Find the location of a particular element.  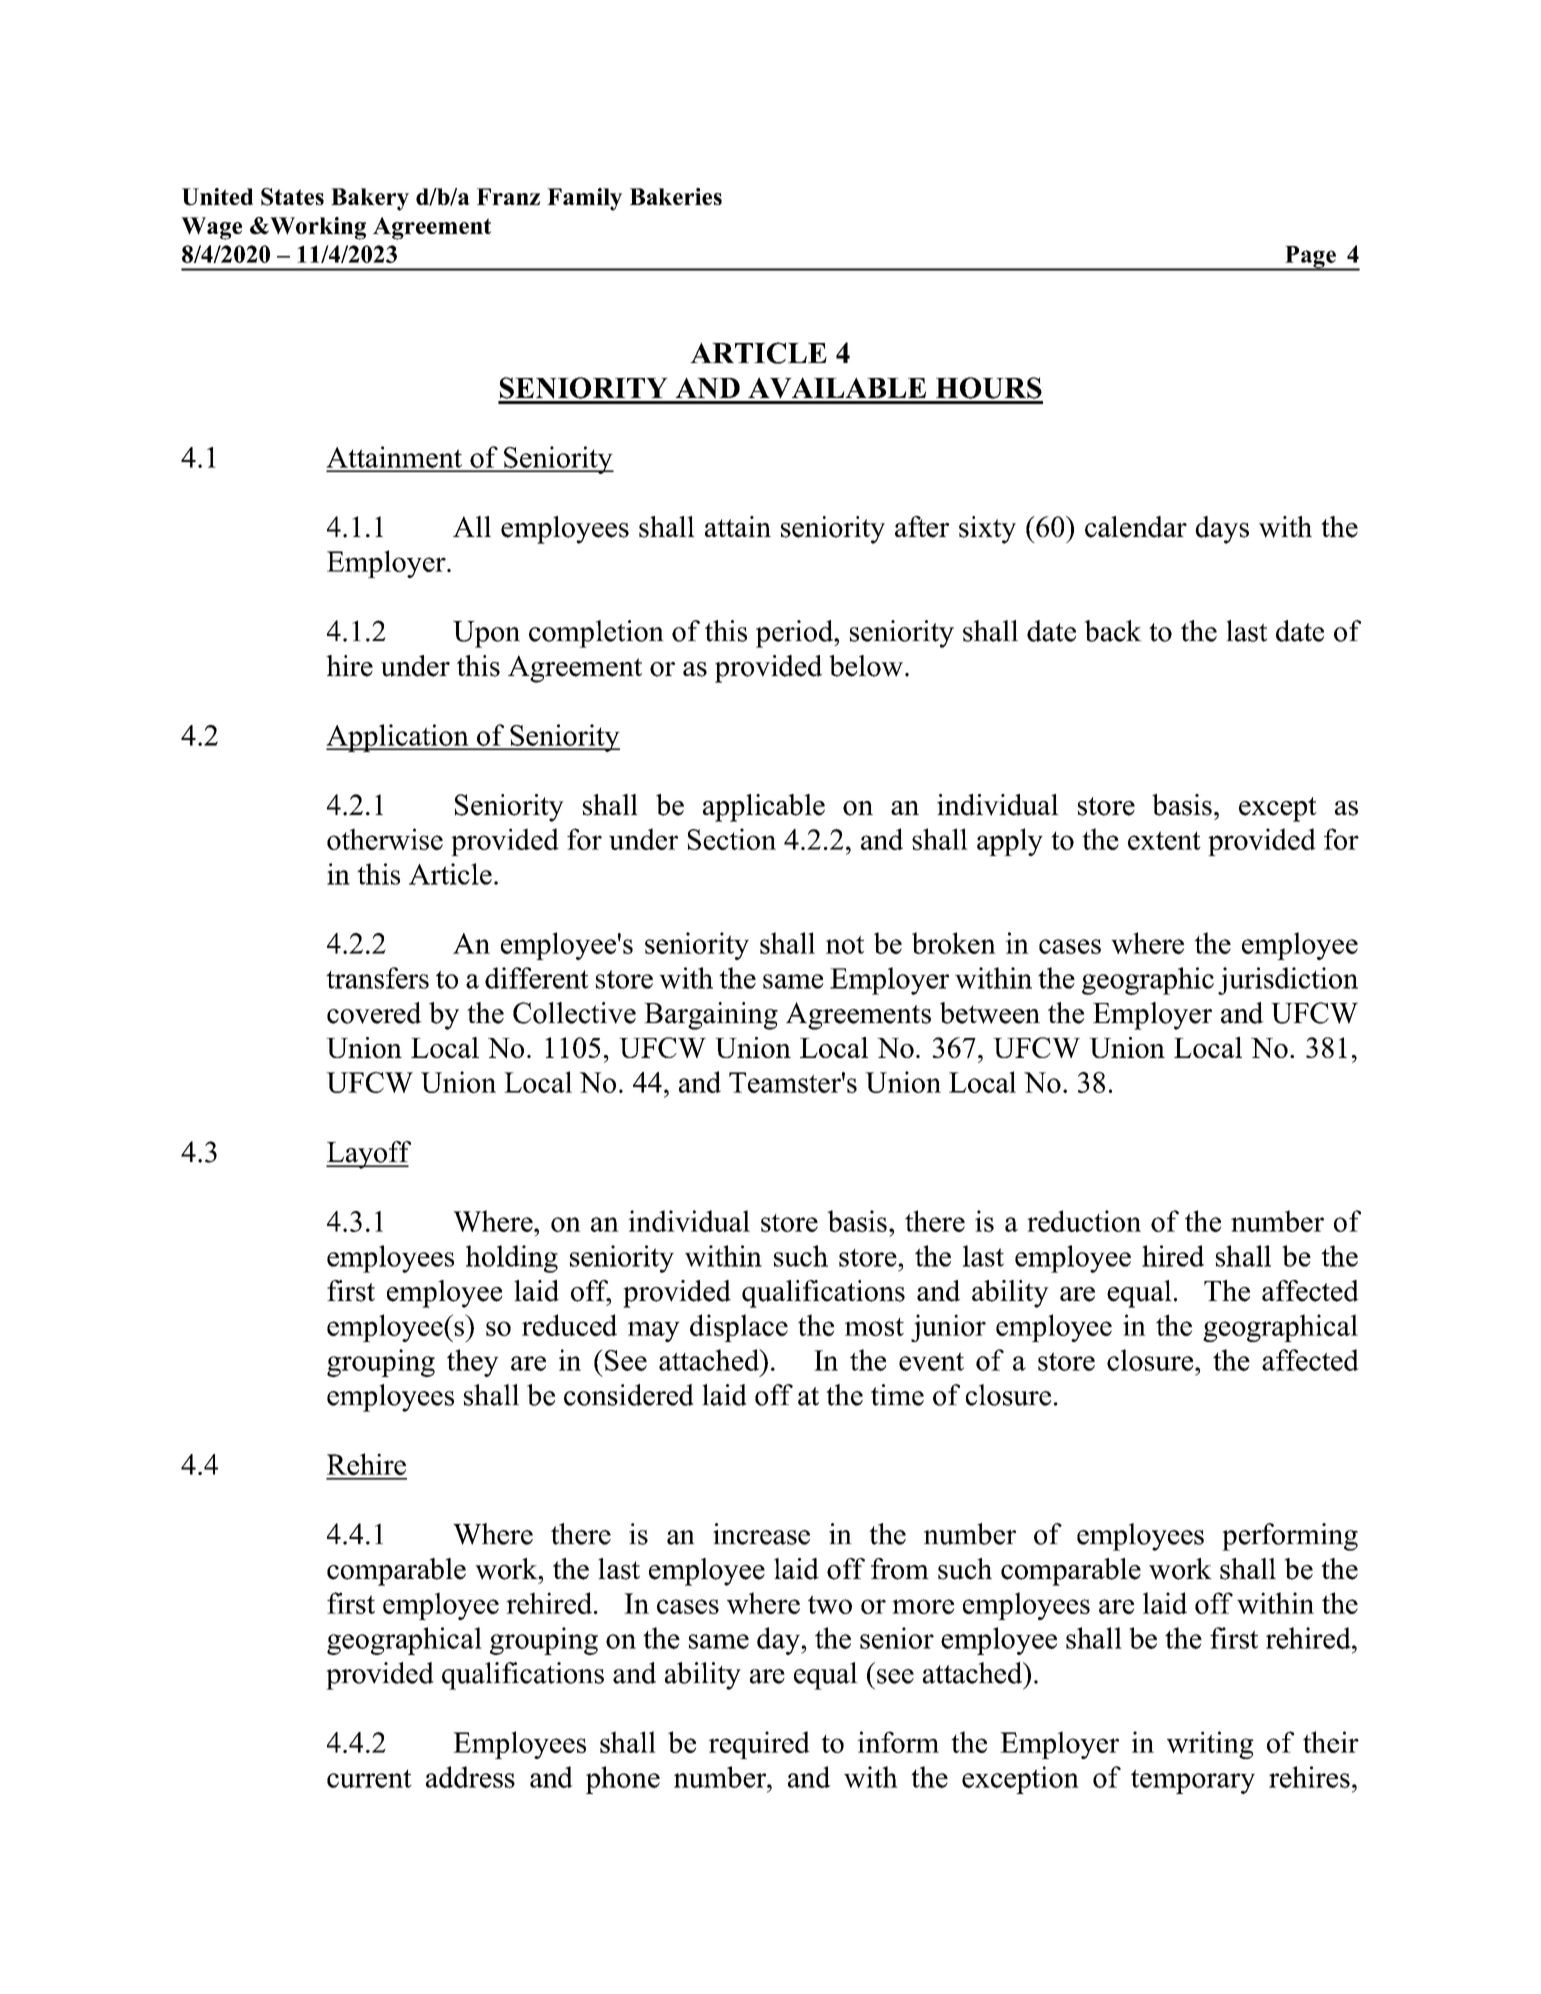

Page is located at coordinates (1310, 258).
